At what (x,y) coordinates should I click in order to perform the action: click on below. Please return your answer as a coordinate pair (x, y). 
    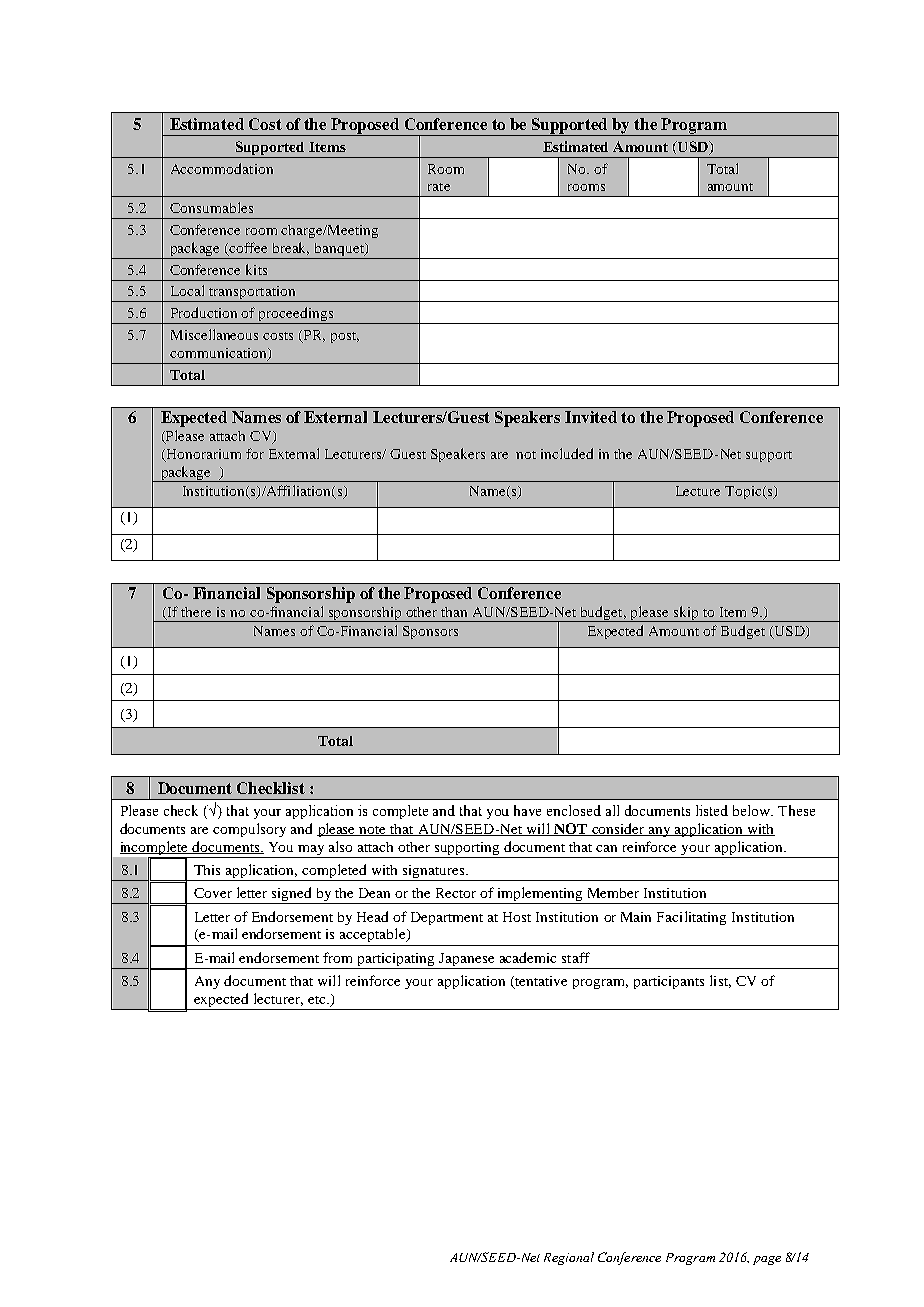
    Looking at the image, I should click on (753, 810).
